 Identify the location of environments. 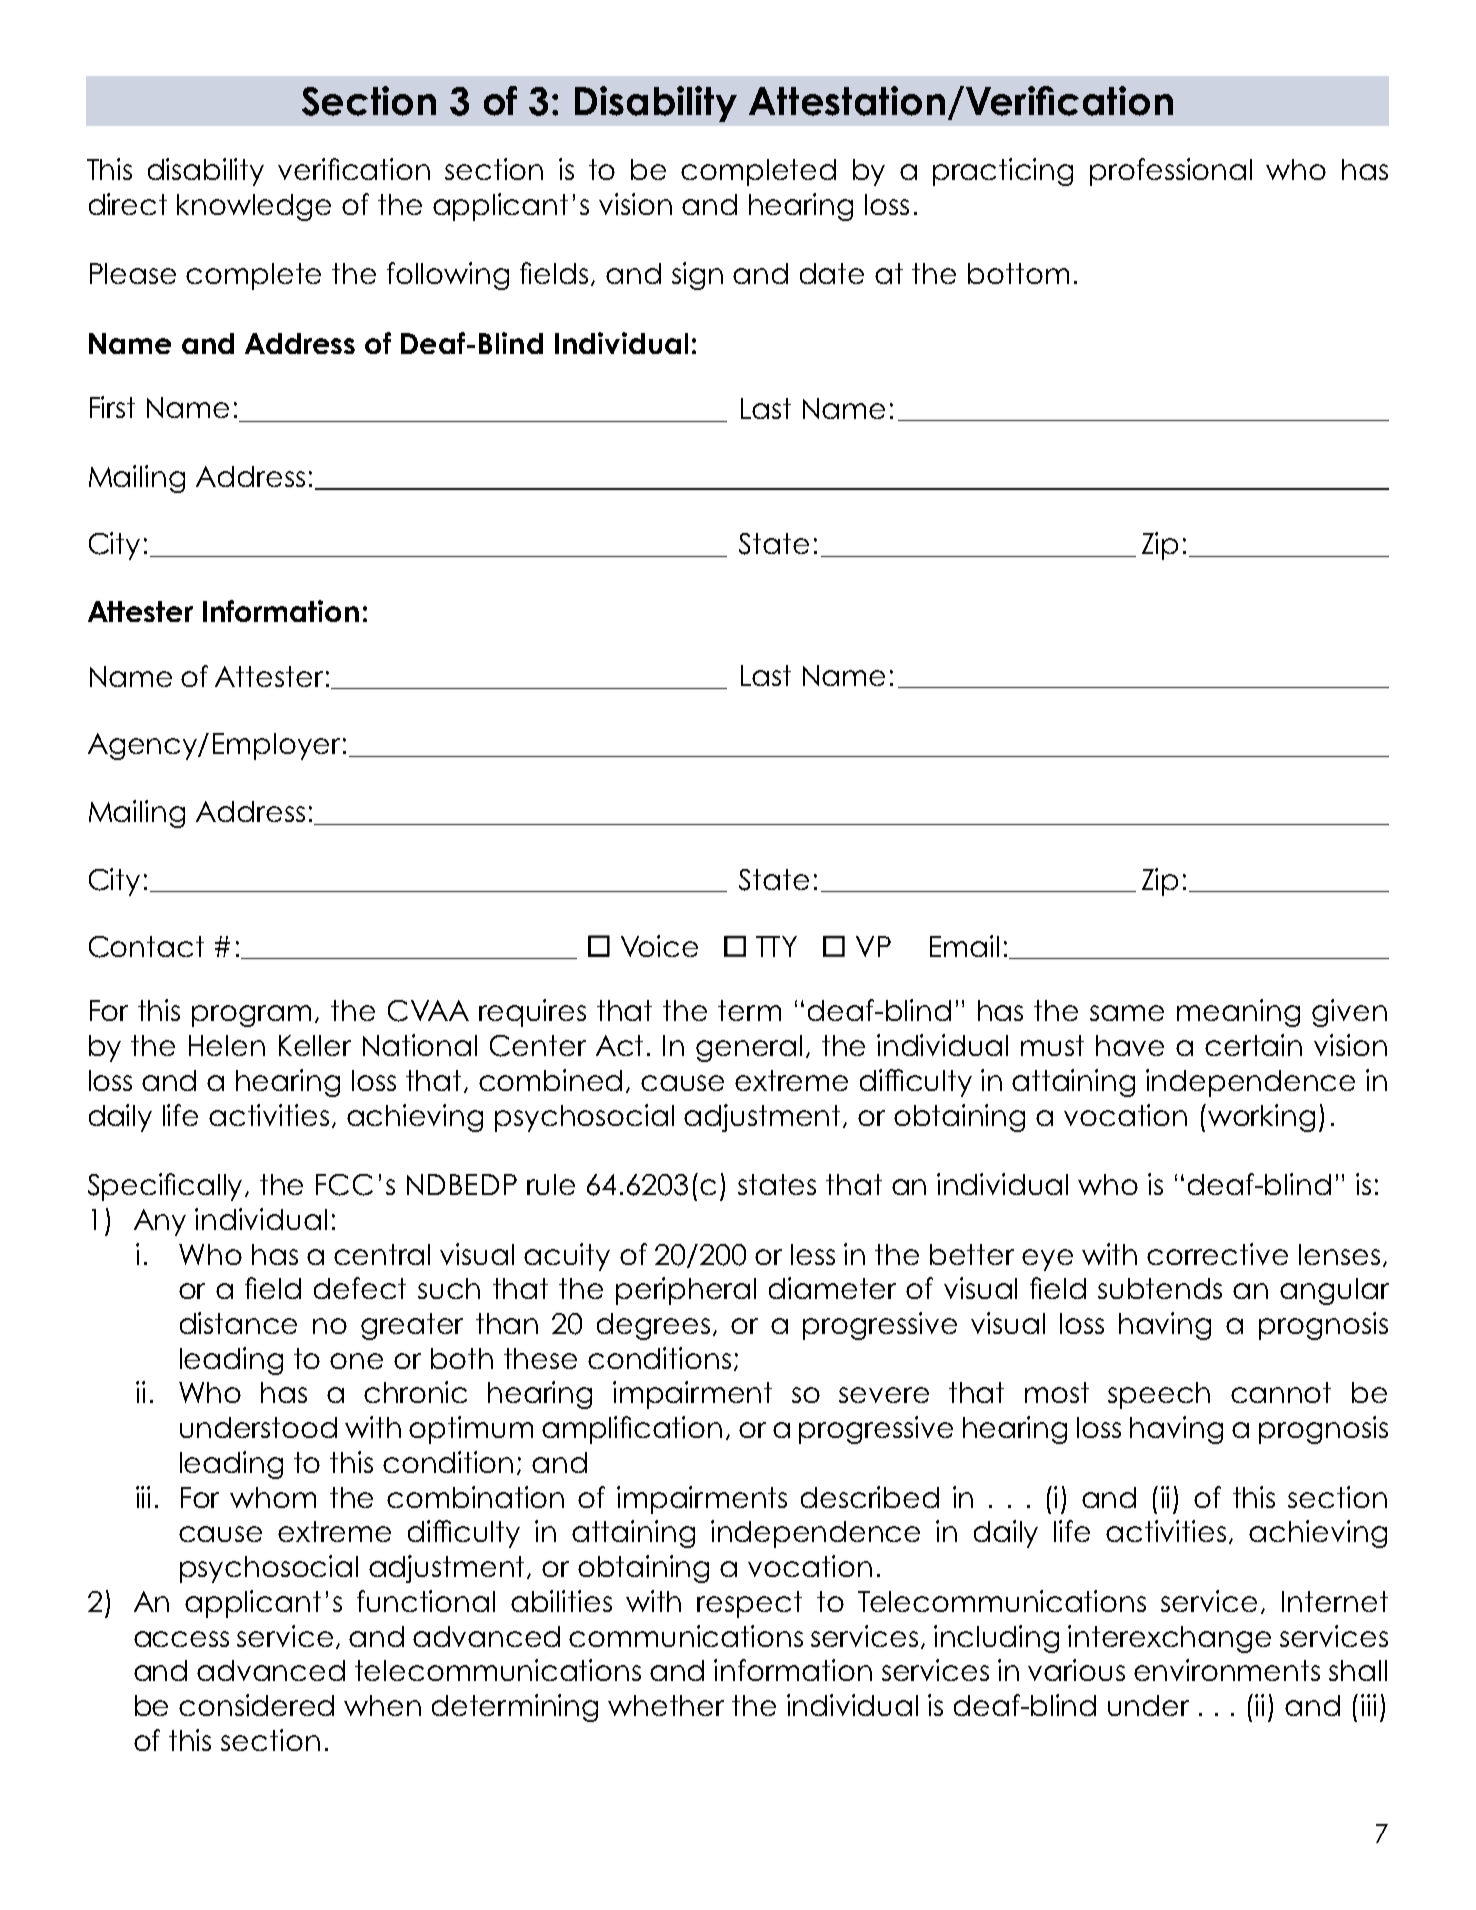
(1227, 1670).
